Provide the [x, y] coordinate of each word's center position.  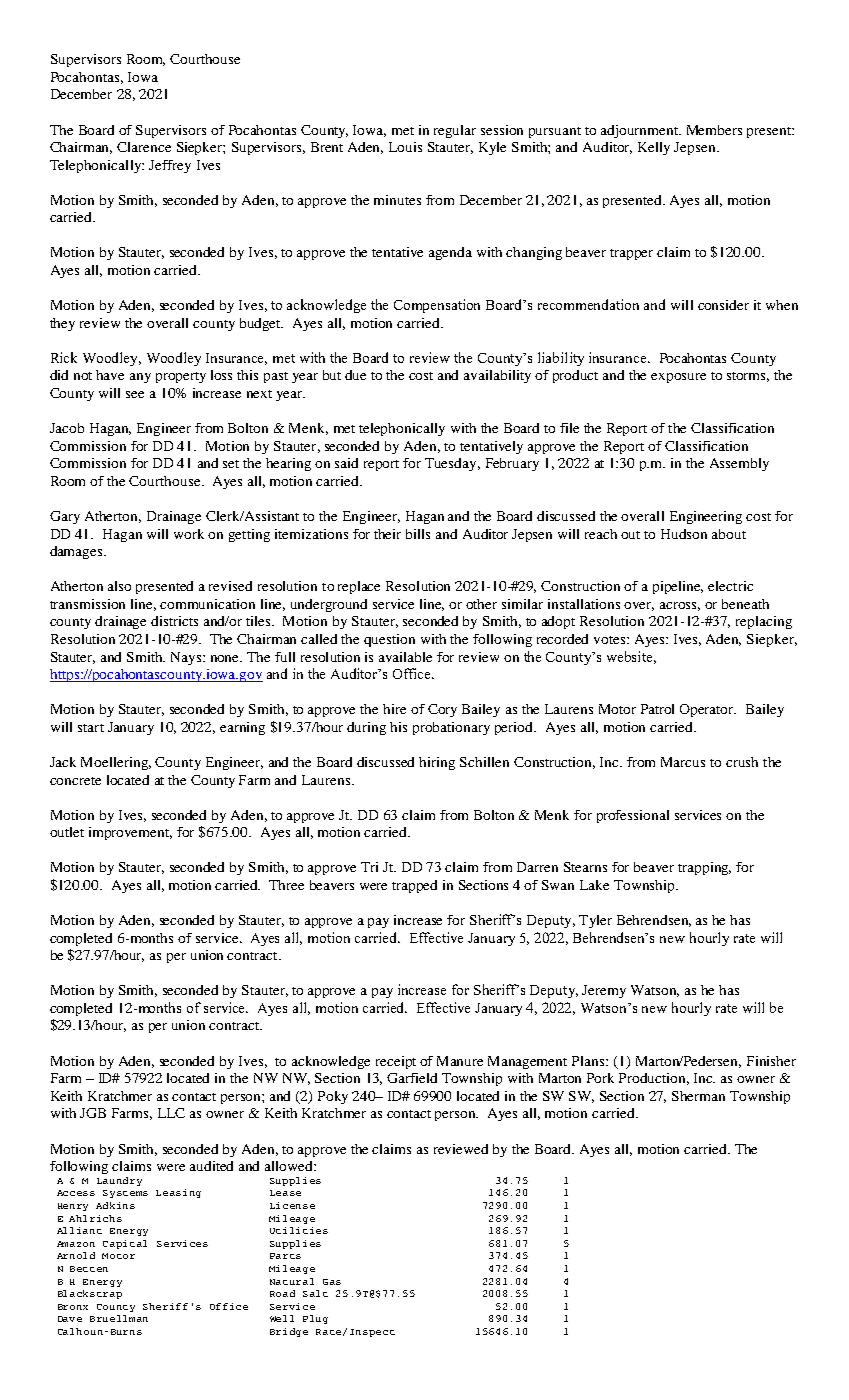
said [346, 463]
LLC [171, 1113]
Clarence [144, 147]
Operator [708, 710]
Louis [405, 147]
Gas [332, 1282]
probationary [451, 728]
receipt [396, 1062]
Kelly [654, 148]
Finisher [771, 1061]
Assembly [739, 464]
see [135, 394]
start [91, 728]
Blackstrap [90, 1294]
